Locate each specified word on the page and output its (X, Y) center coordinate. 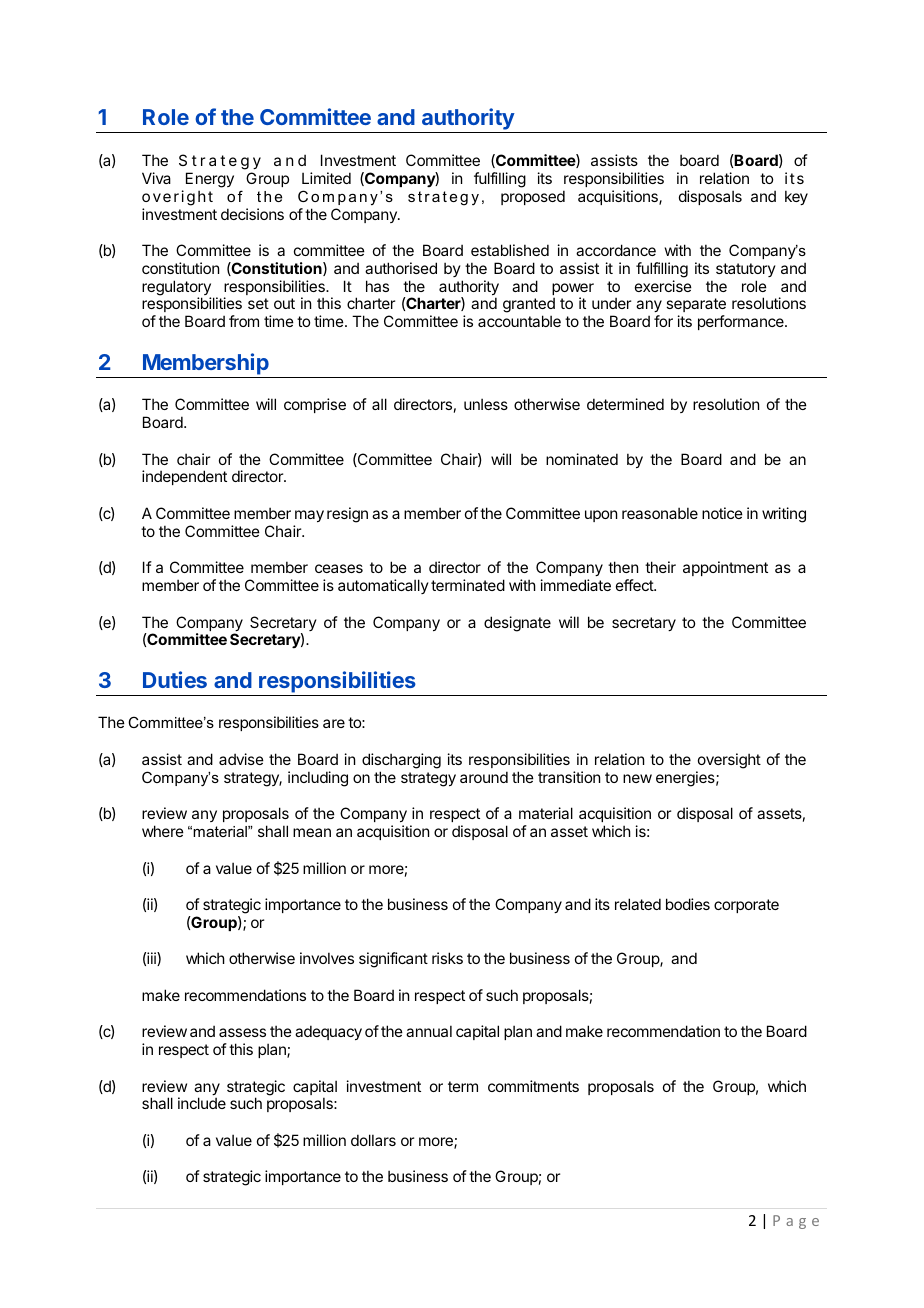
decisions (252, 214)
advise (241, 759)
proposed (533, 197)
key (796, 197)
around (484, 777)
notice (722, 513)
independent (184, 477)
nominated (582, 459)
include (202, 1103)
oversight (729, 761)
